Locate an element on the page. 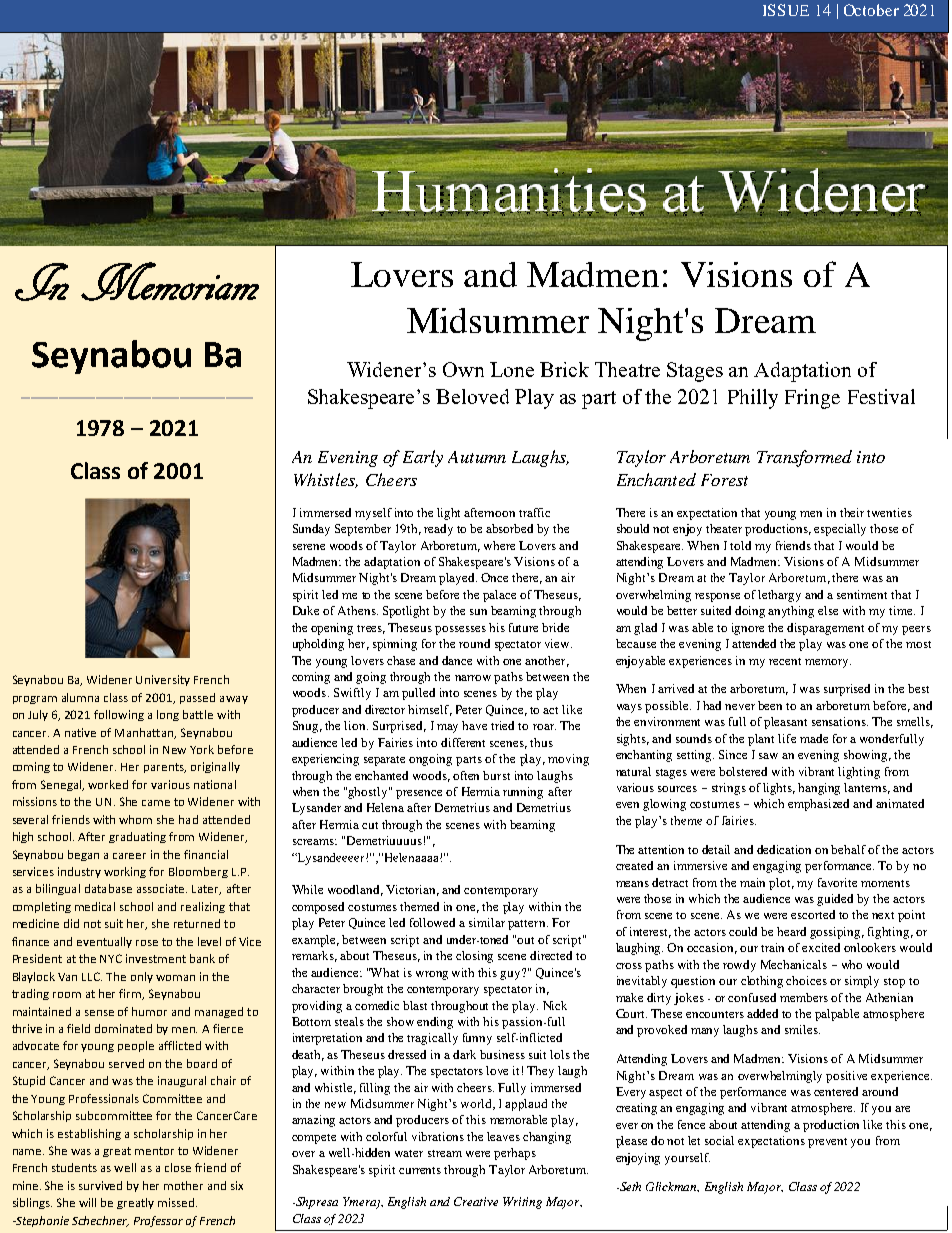 This document has height=1233, width=952. survived is located at coordinates (100, 1185).
